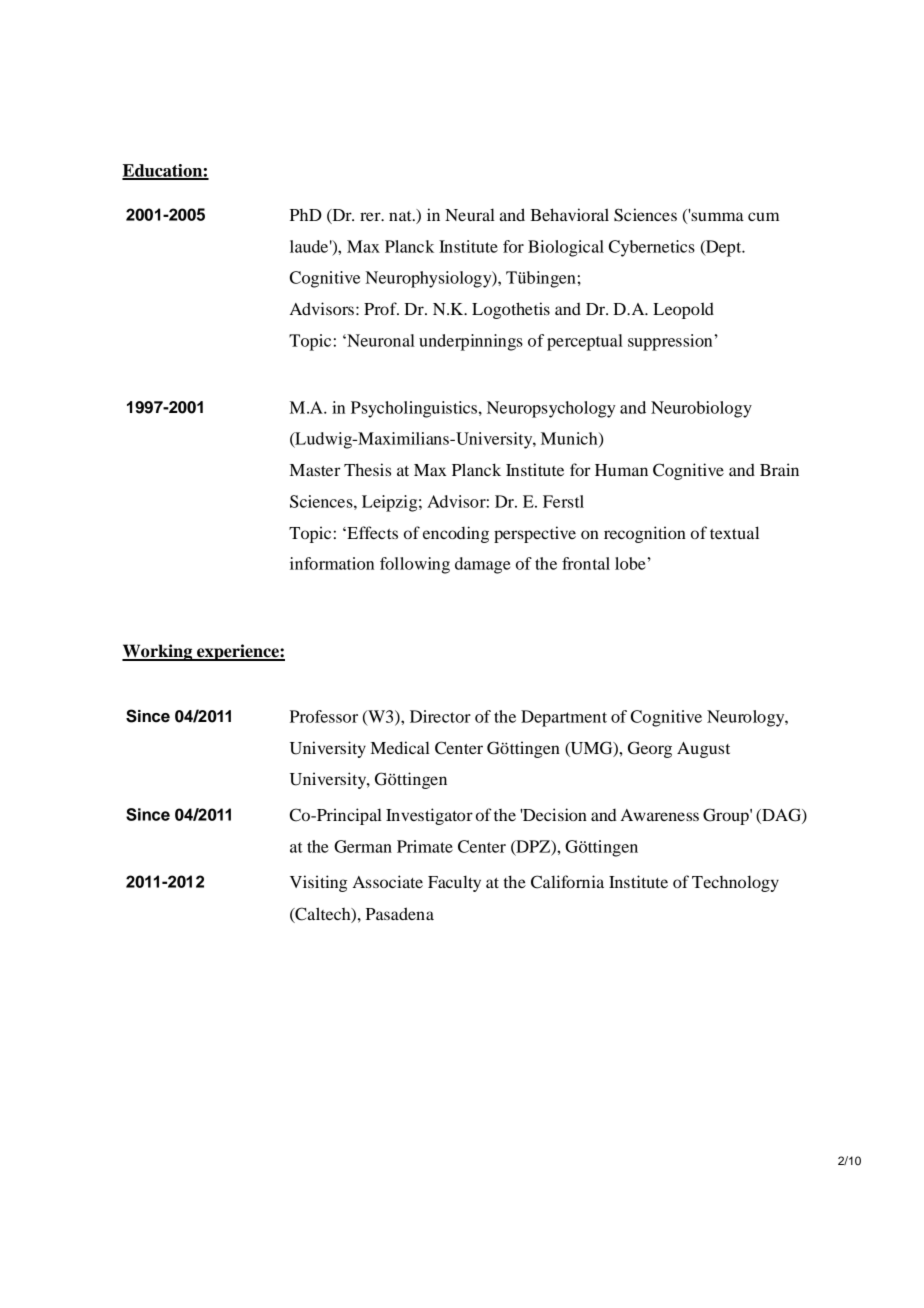  Describe the element at coordinates (315, 470) in the document. I see `Master` at that location.
